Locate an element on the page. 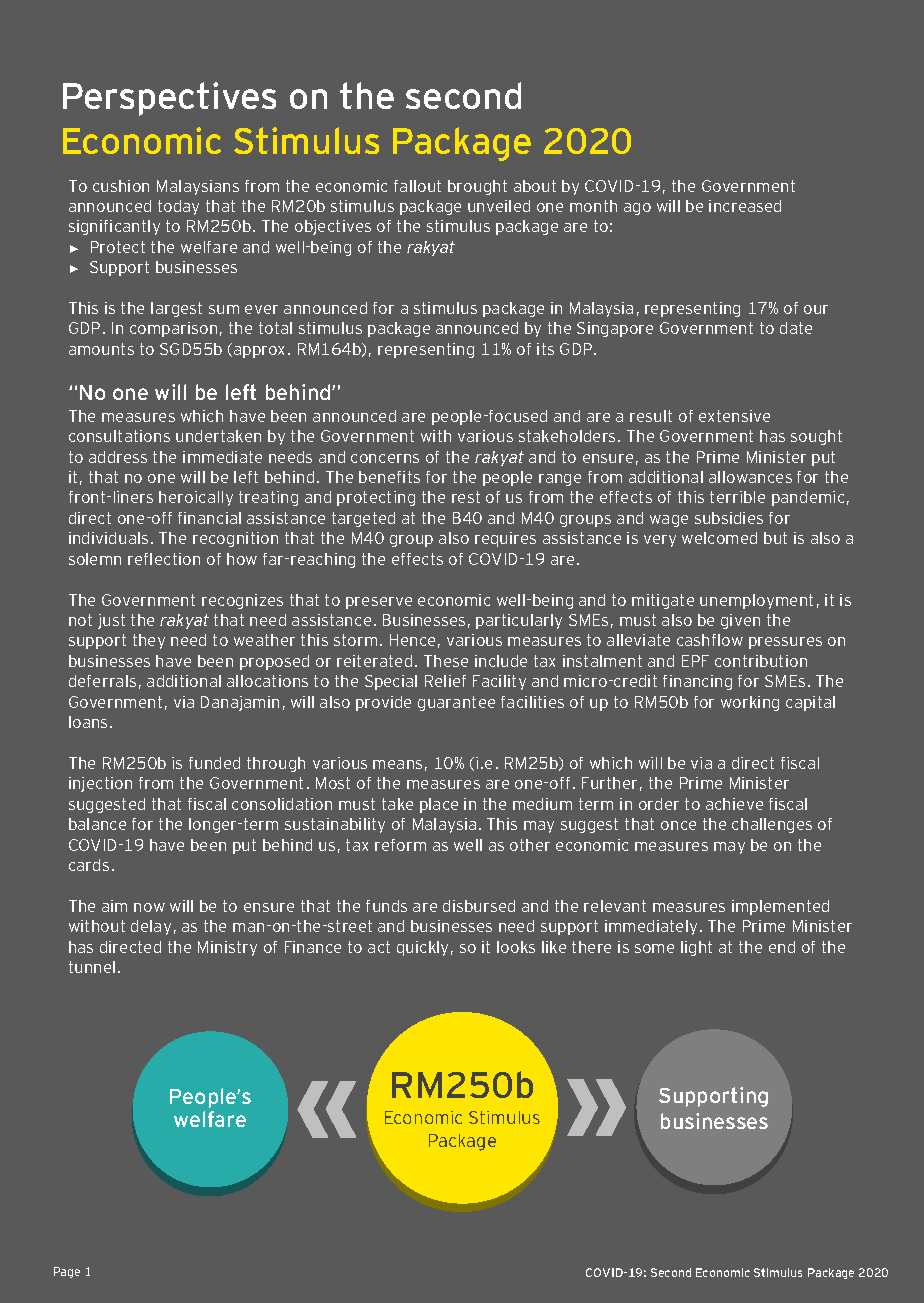 This page has height=1303, width=924. delay is located at coordinates (151, 927).
